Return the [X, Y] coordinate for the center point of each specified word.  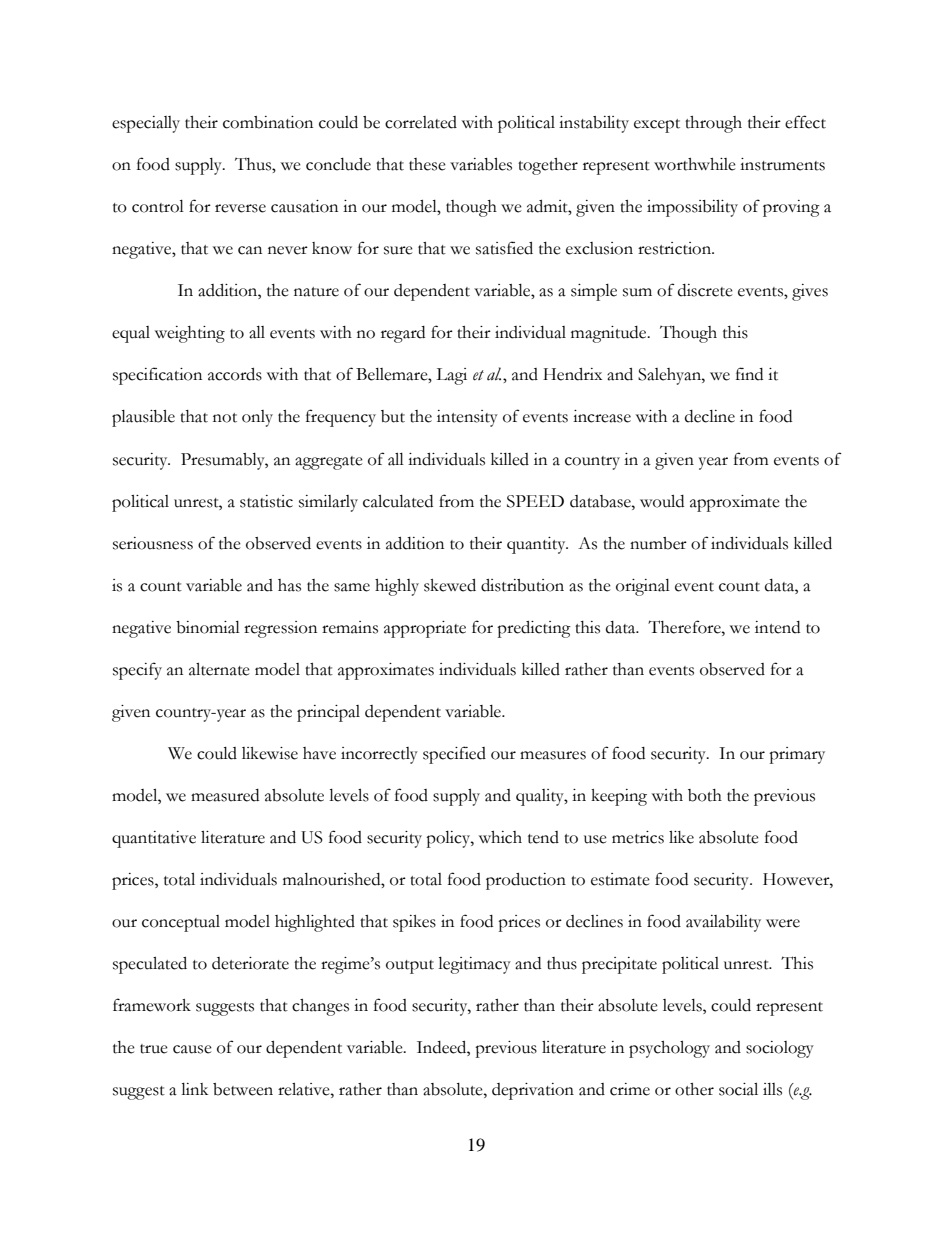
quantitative [154, 839]
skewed [450, 585]
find [749, 374]
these [427, 164]
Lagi [451, 376]
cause [192, 1049]
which [500, 837]
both [705, 795]
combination [268, 122]
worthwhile [695, 164]
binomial [208, 627]
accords [235, 374]
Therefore [685, 627]
